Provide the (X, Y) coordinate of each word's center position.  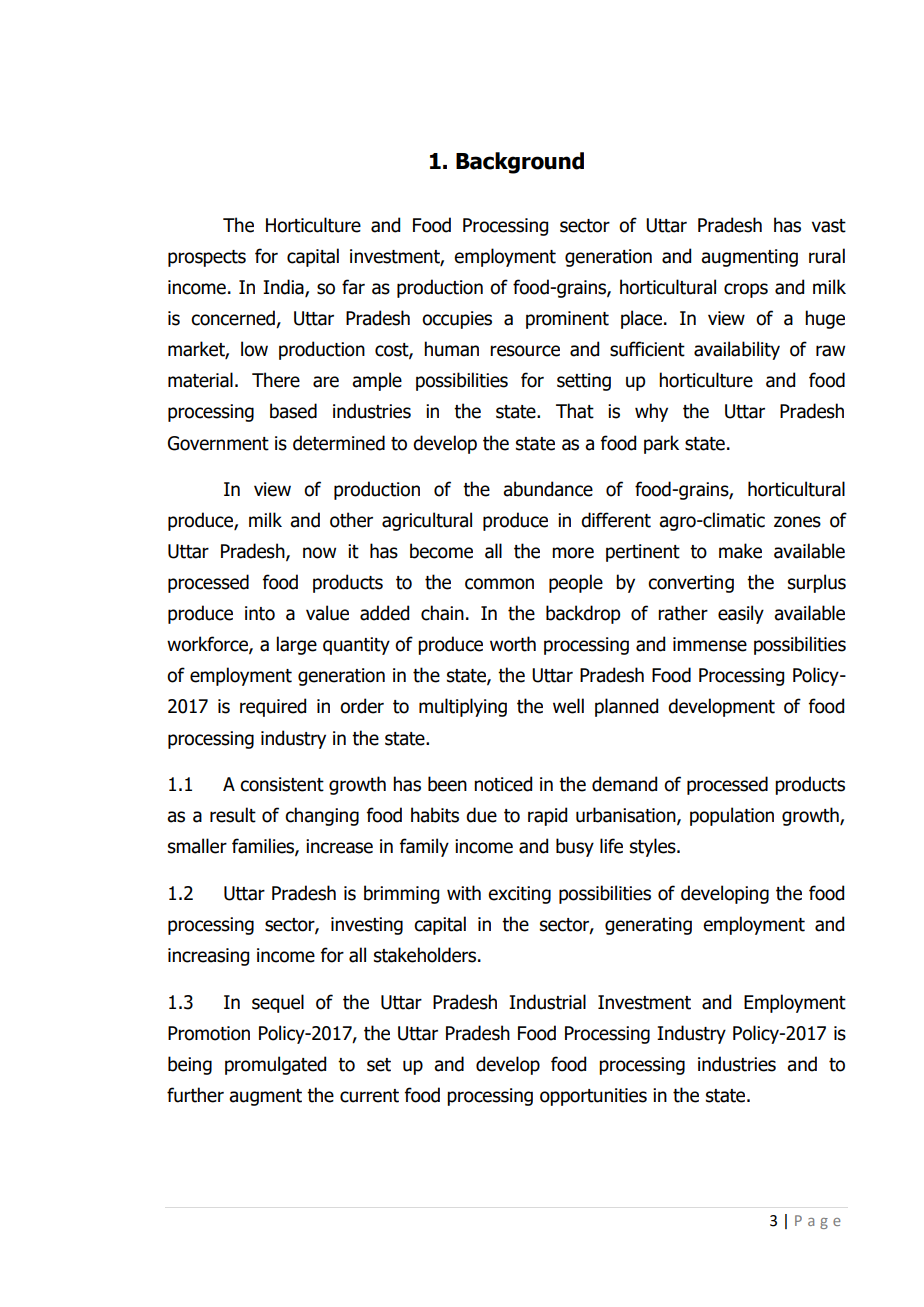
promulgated (275, 1065)
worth (513, 644)
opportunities (593, 1097)
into (260, 613)
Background (520, 163)
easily (741, 614)
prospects (207, 258)
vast (829, 226)
